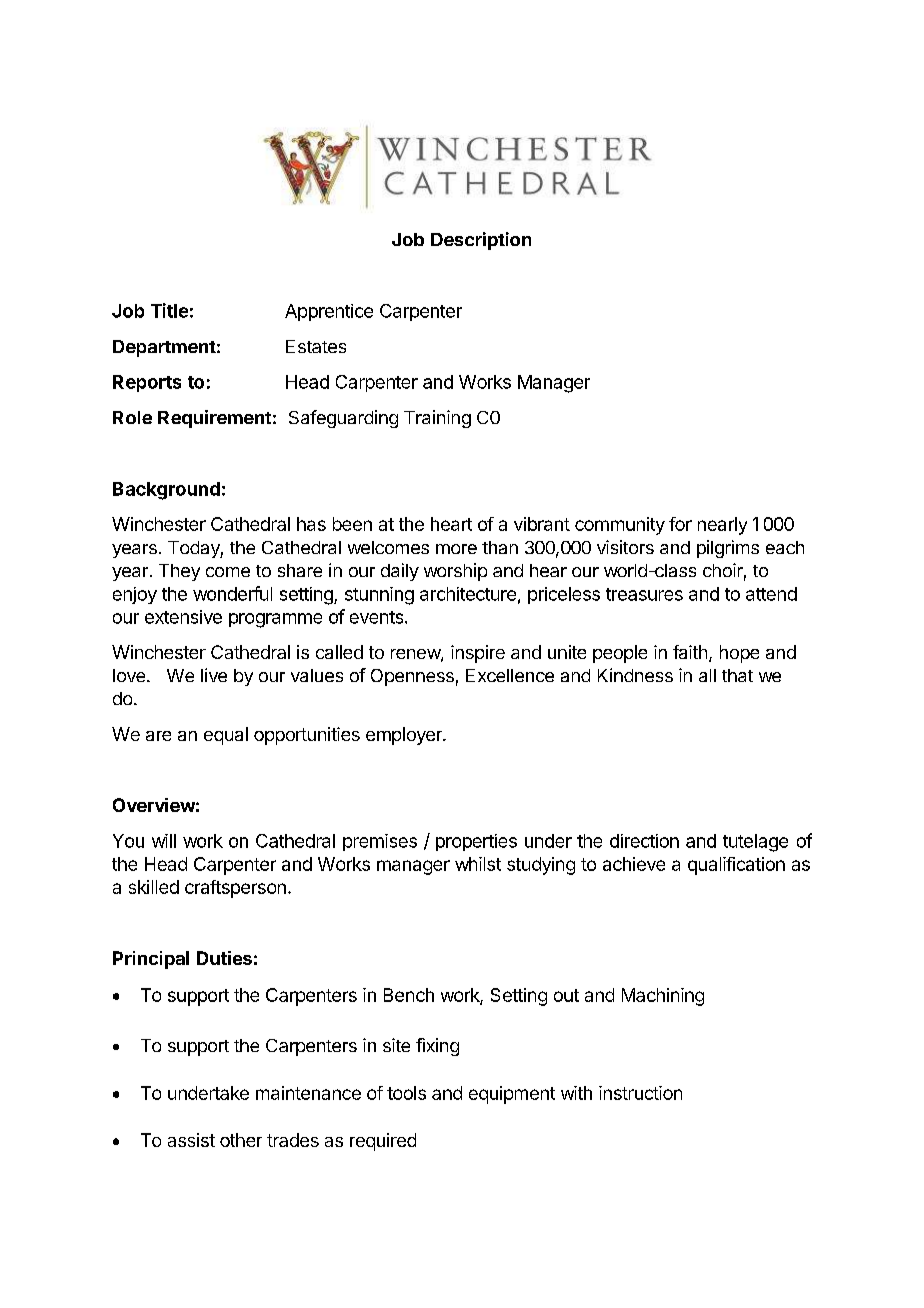 The height and width of the document is (1308, 924). Describe the element at coordinates (166, 491) in the document. I see `Background` at that location.
